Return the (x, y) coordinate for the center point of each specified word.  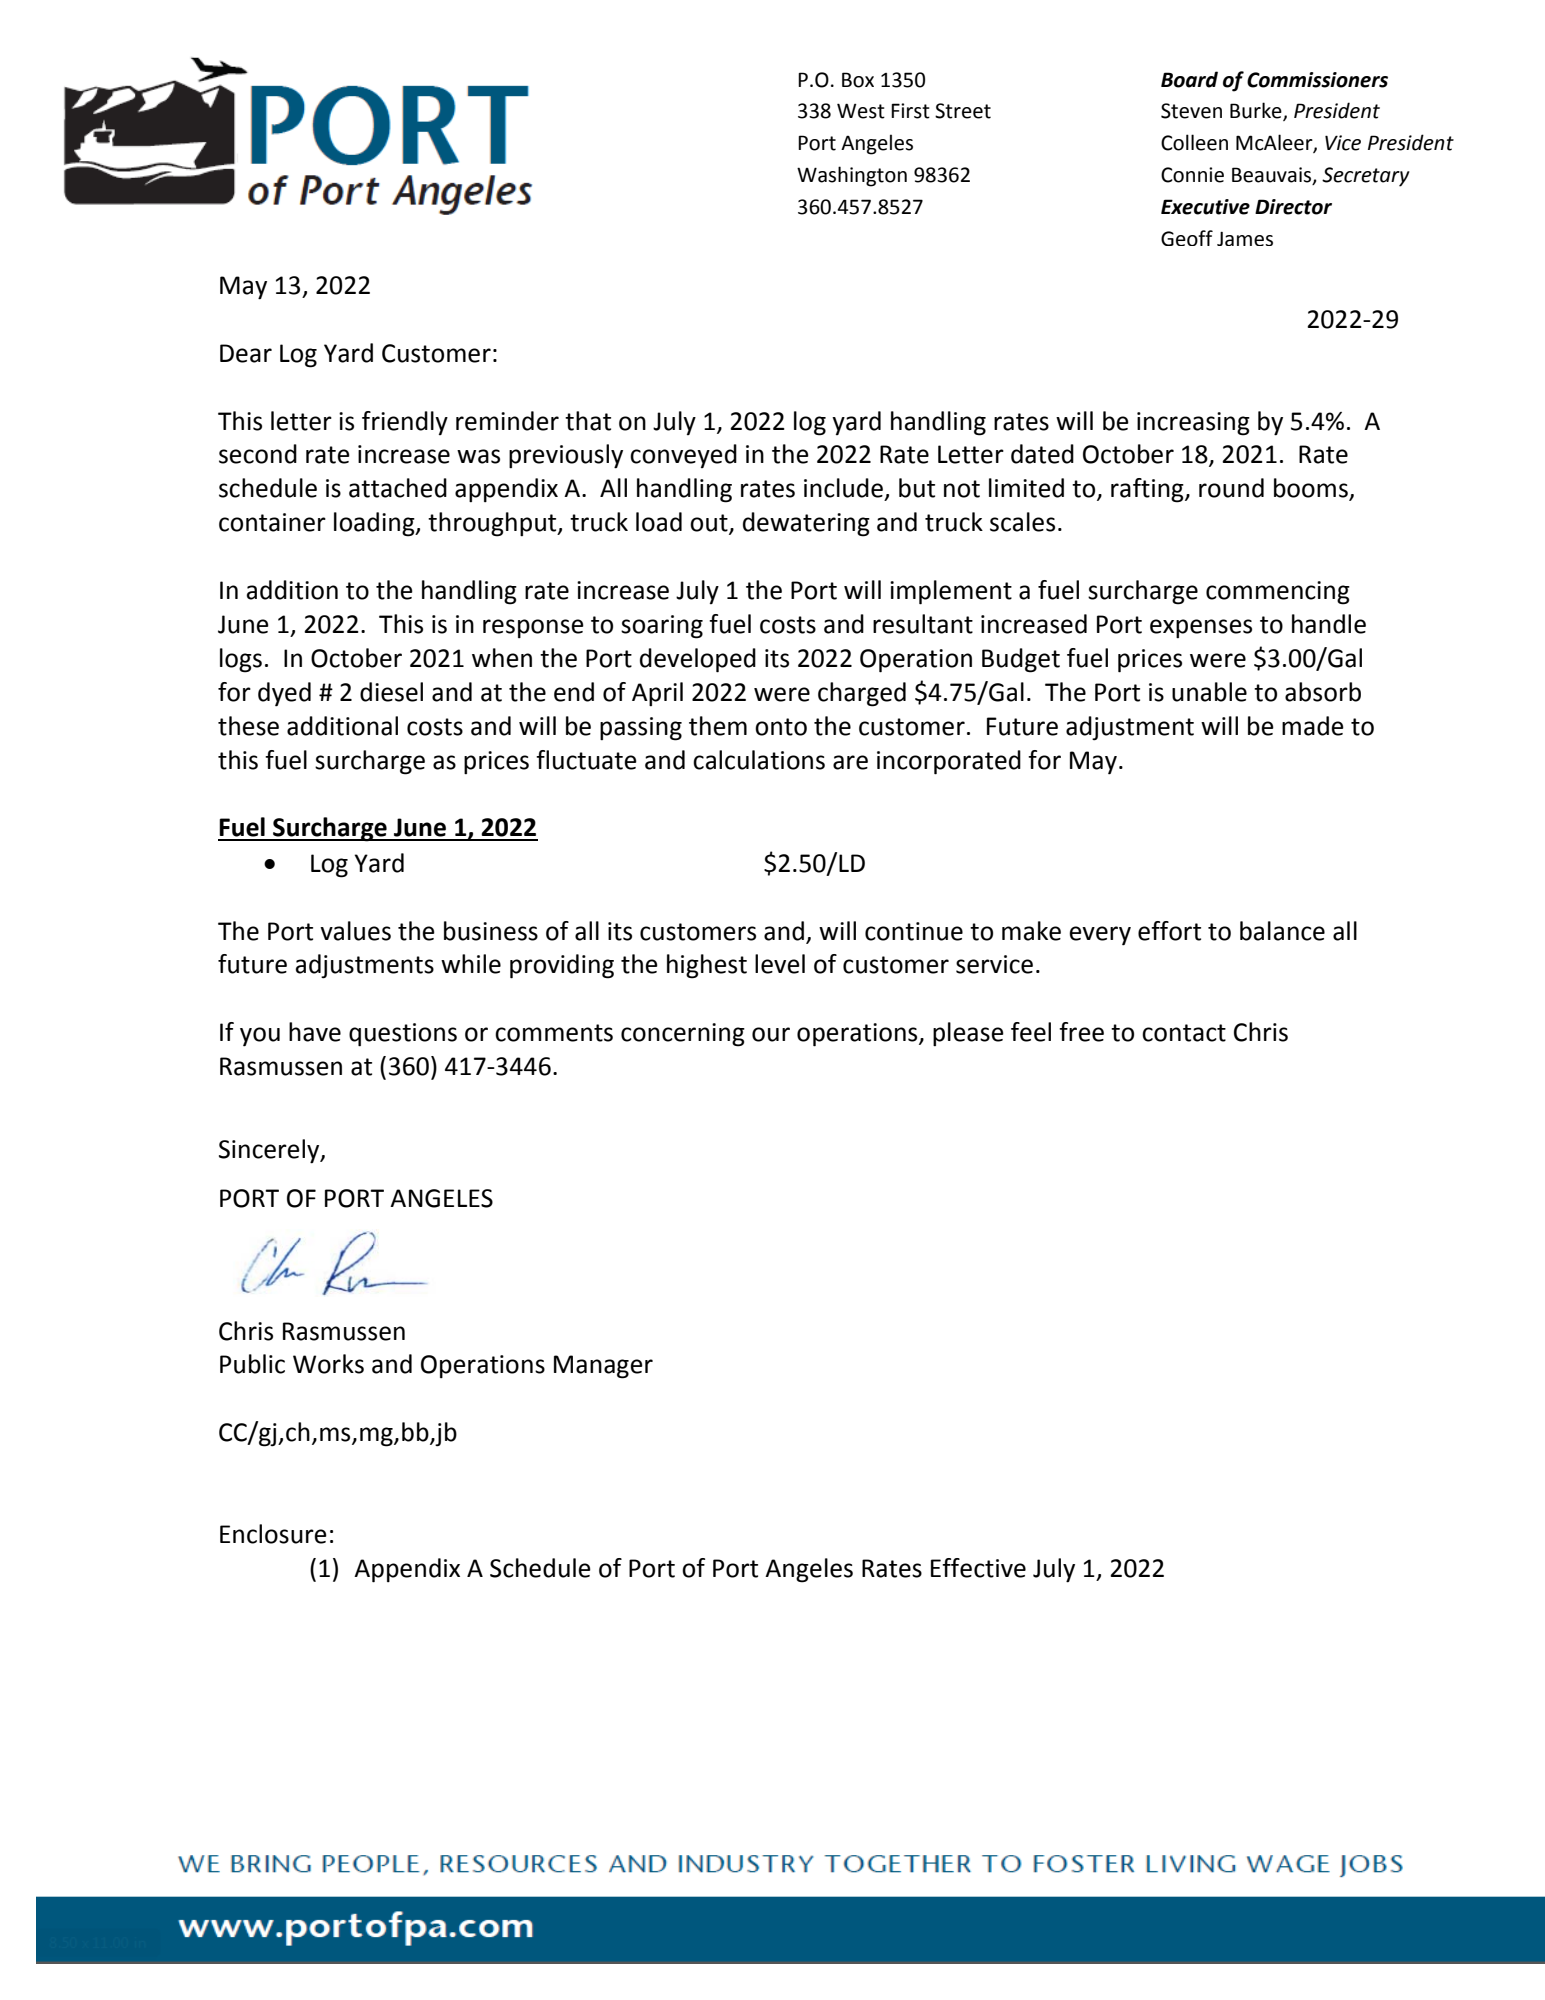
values (355, 931)
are (850, 762)
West (861, 111)
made (1313, 726)
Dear (246, 353)
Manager (603, 1367)
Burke (1257, 111)
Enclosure (273, 1534)
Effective (978, 1568)
